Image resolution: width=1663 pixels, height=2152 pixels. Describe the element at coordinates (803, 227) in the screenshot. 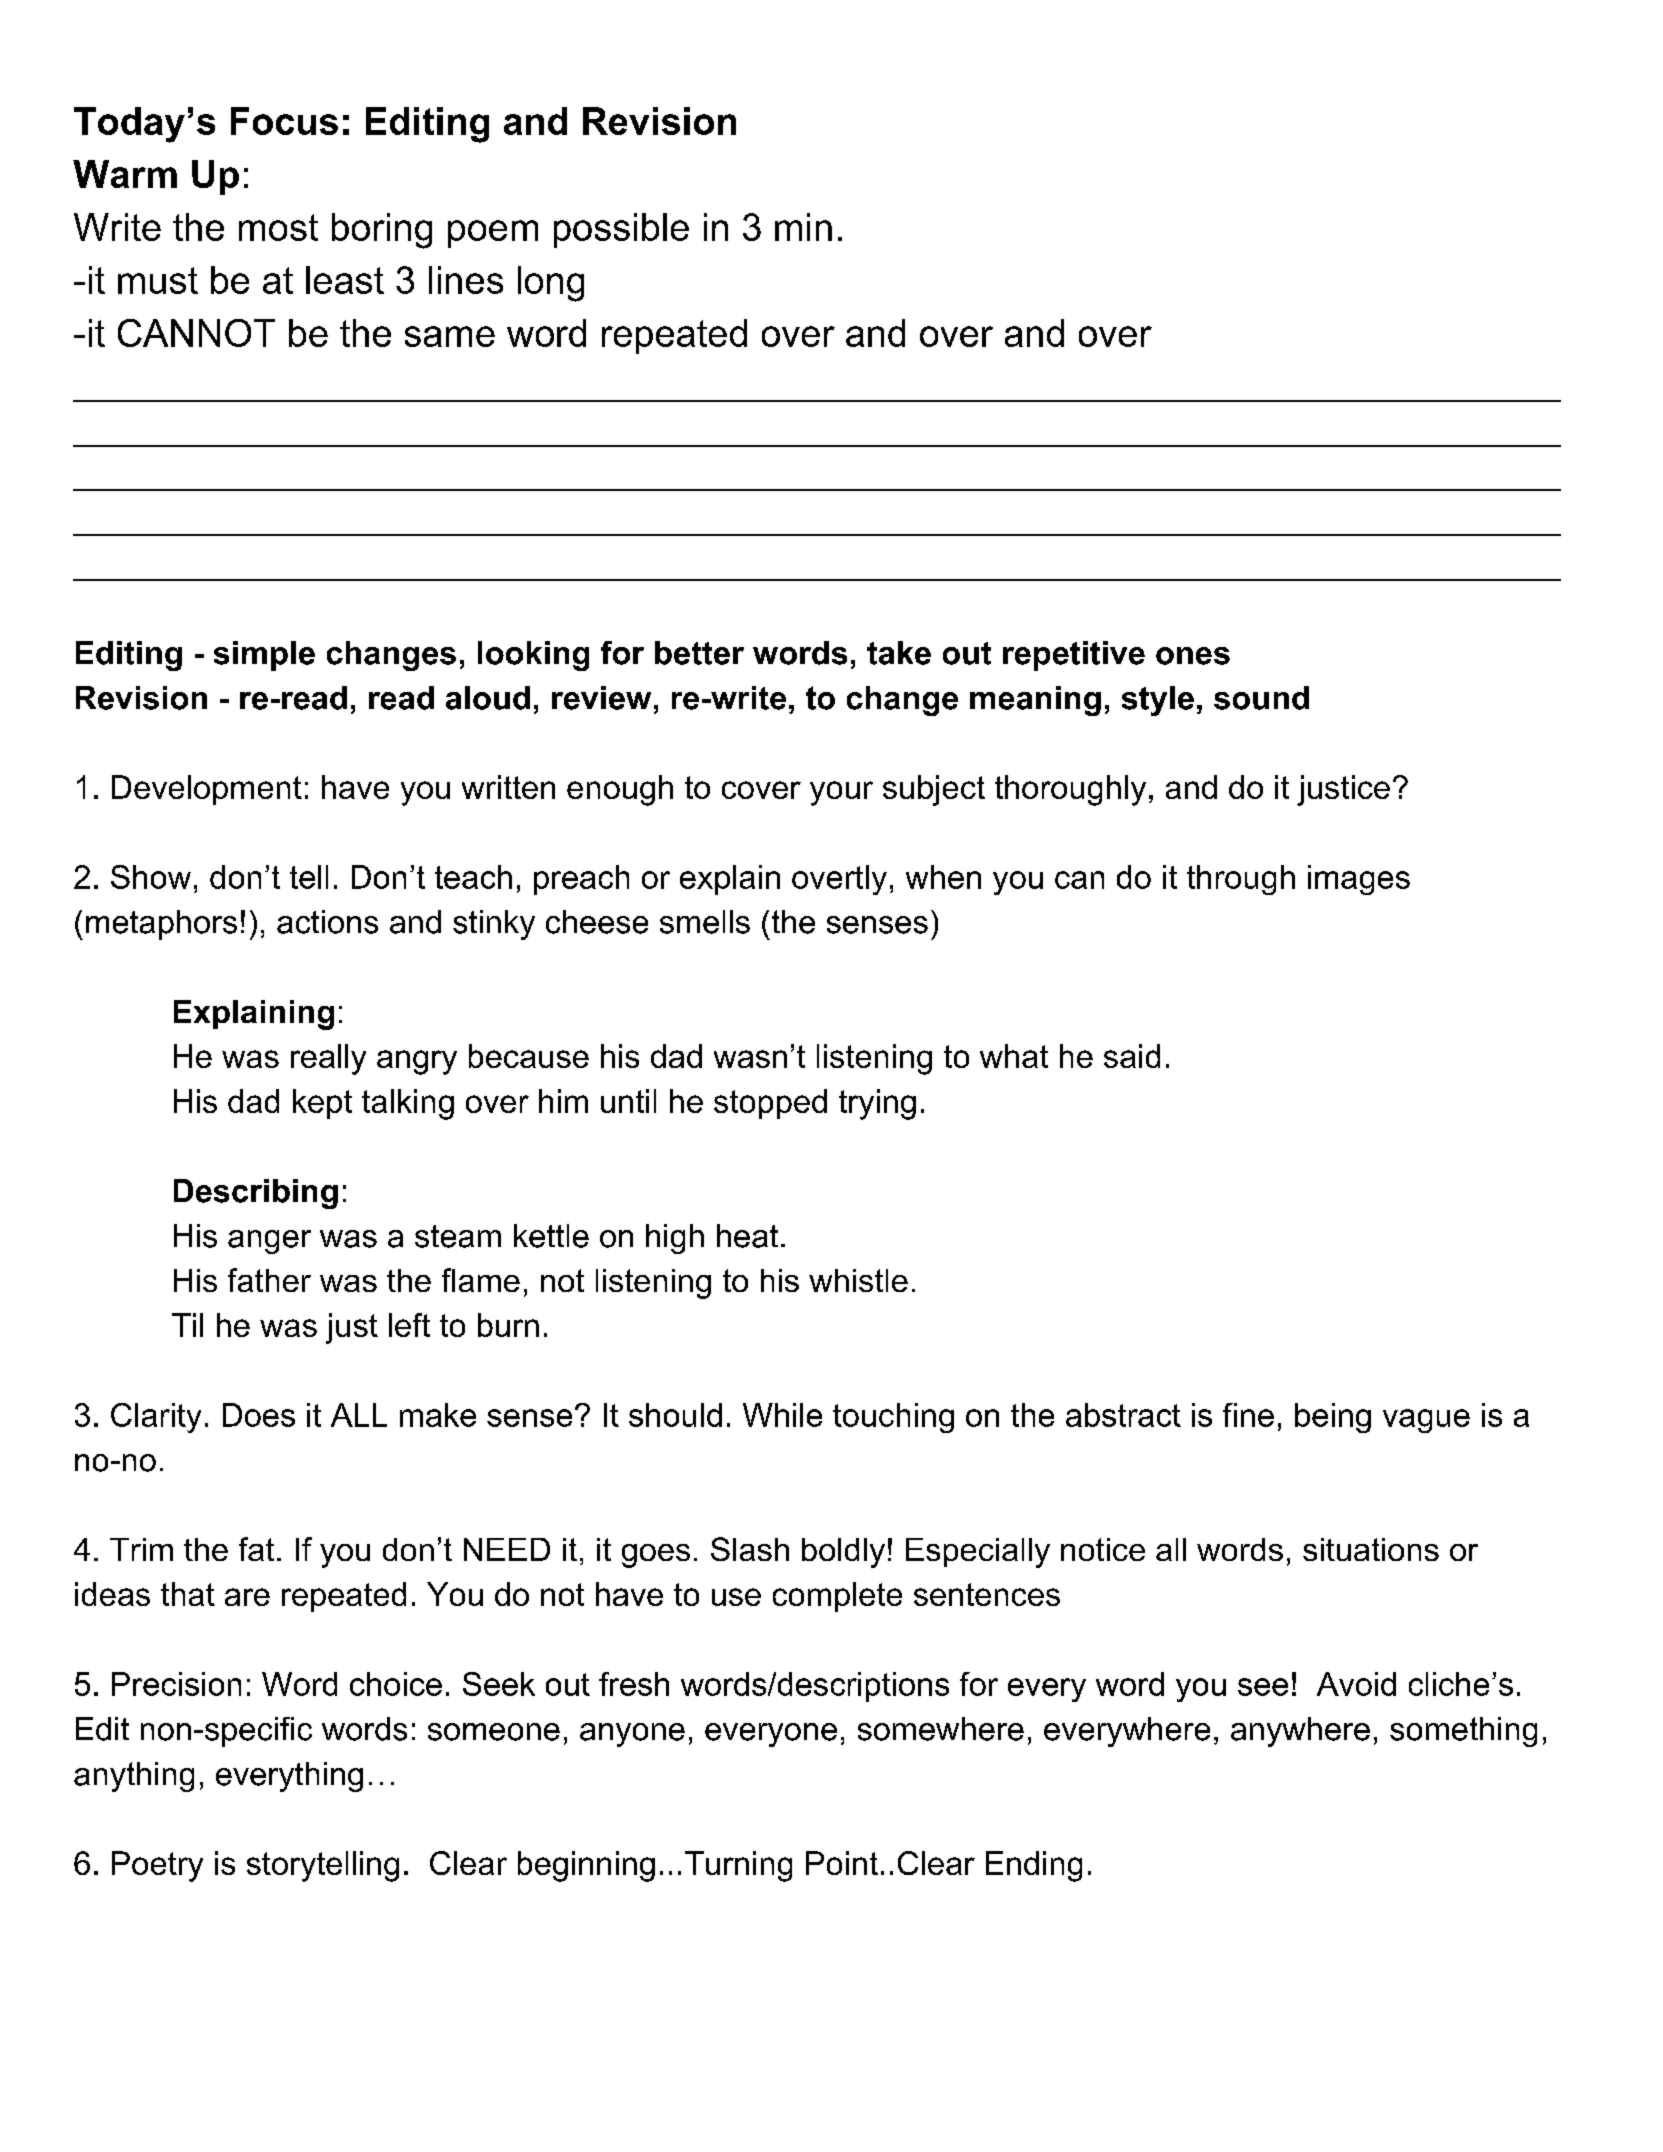

I see `min` at that location.
